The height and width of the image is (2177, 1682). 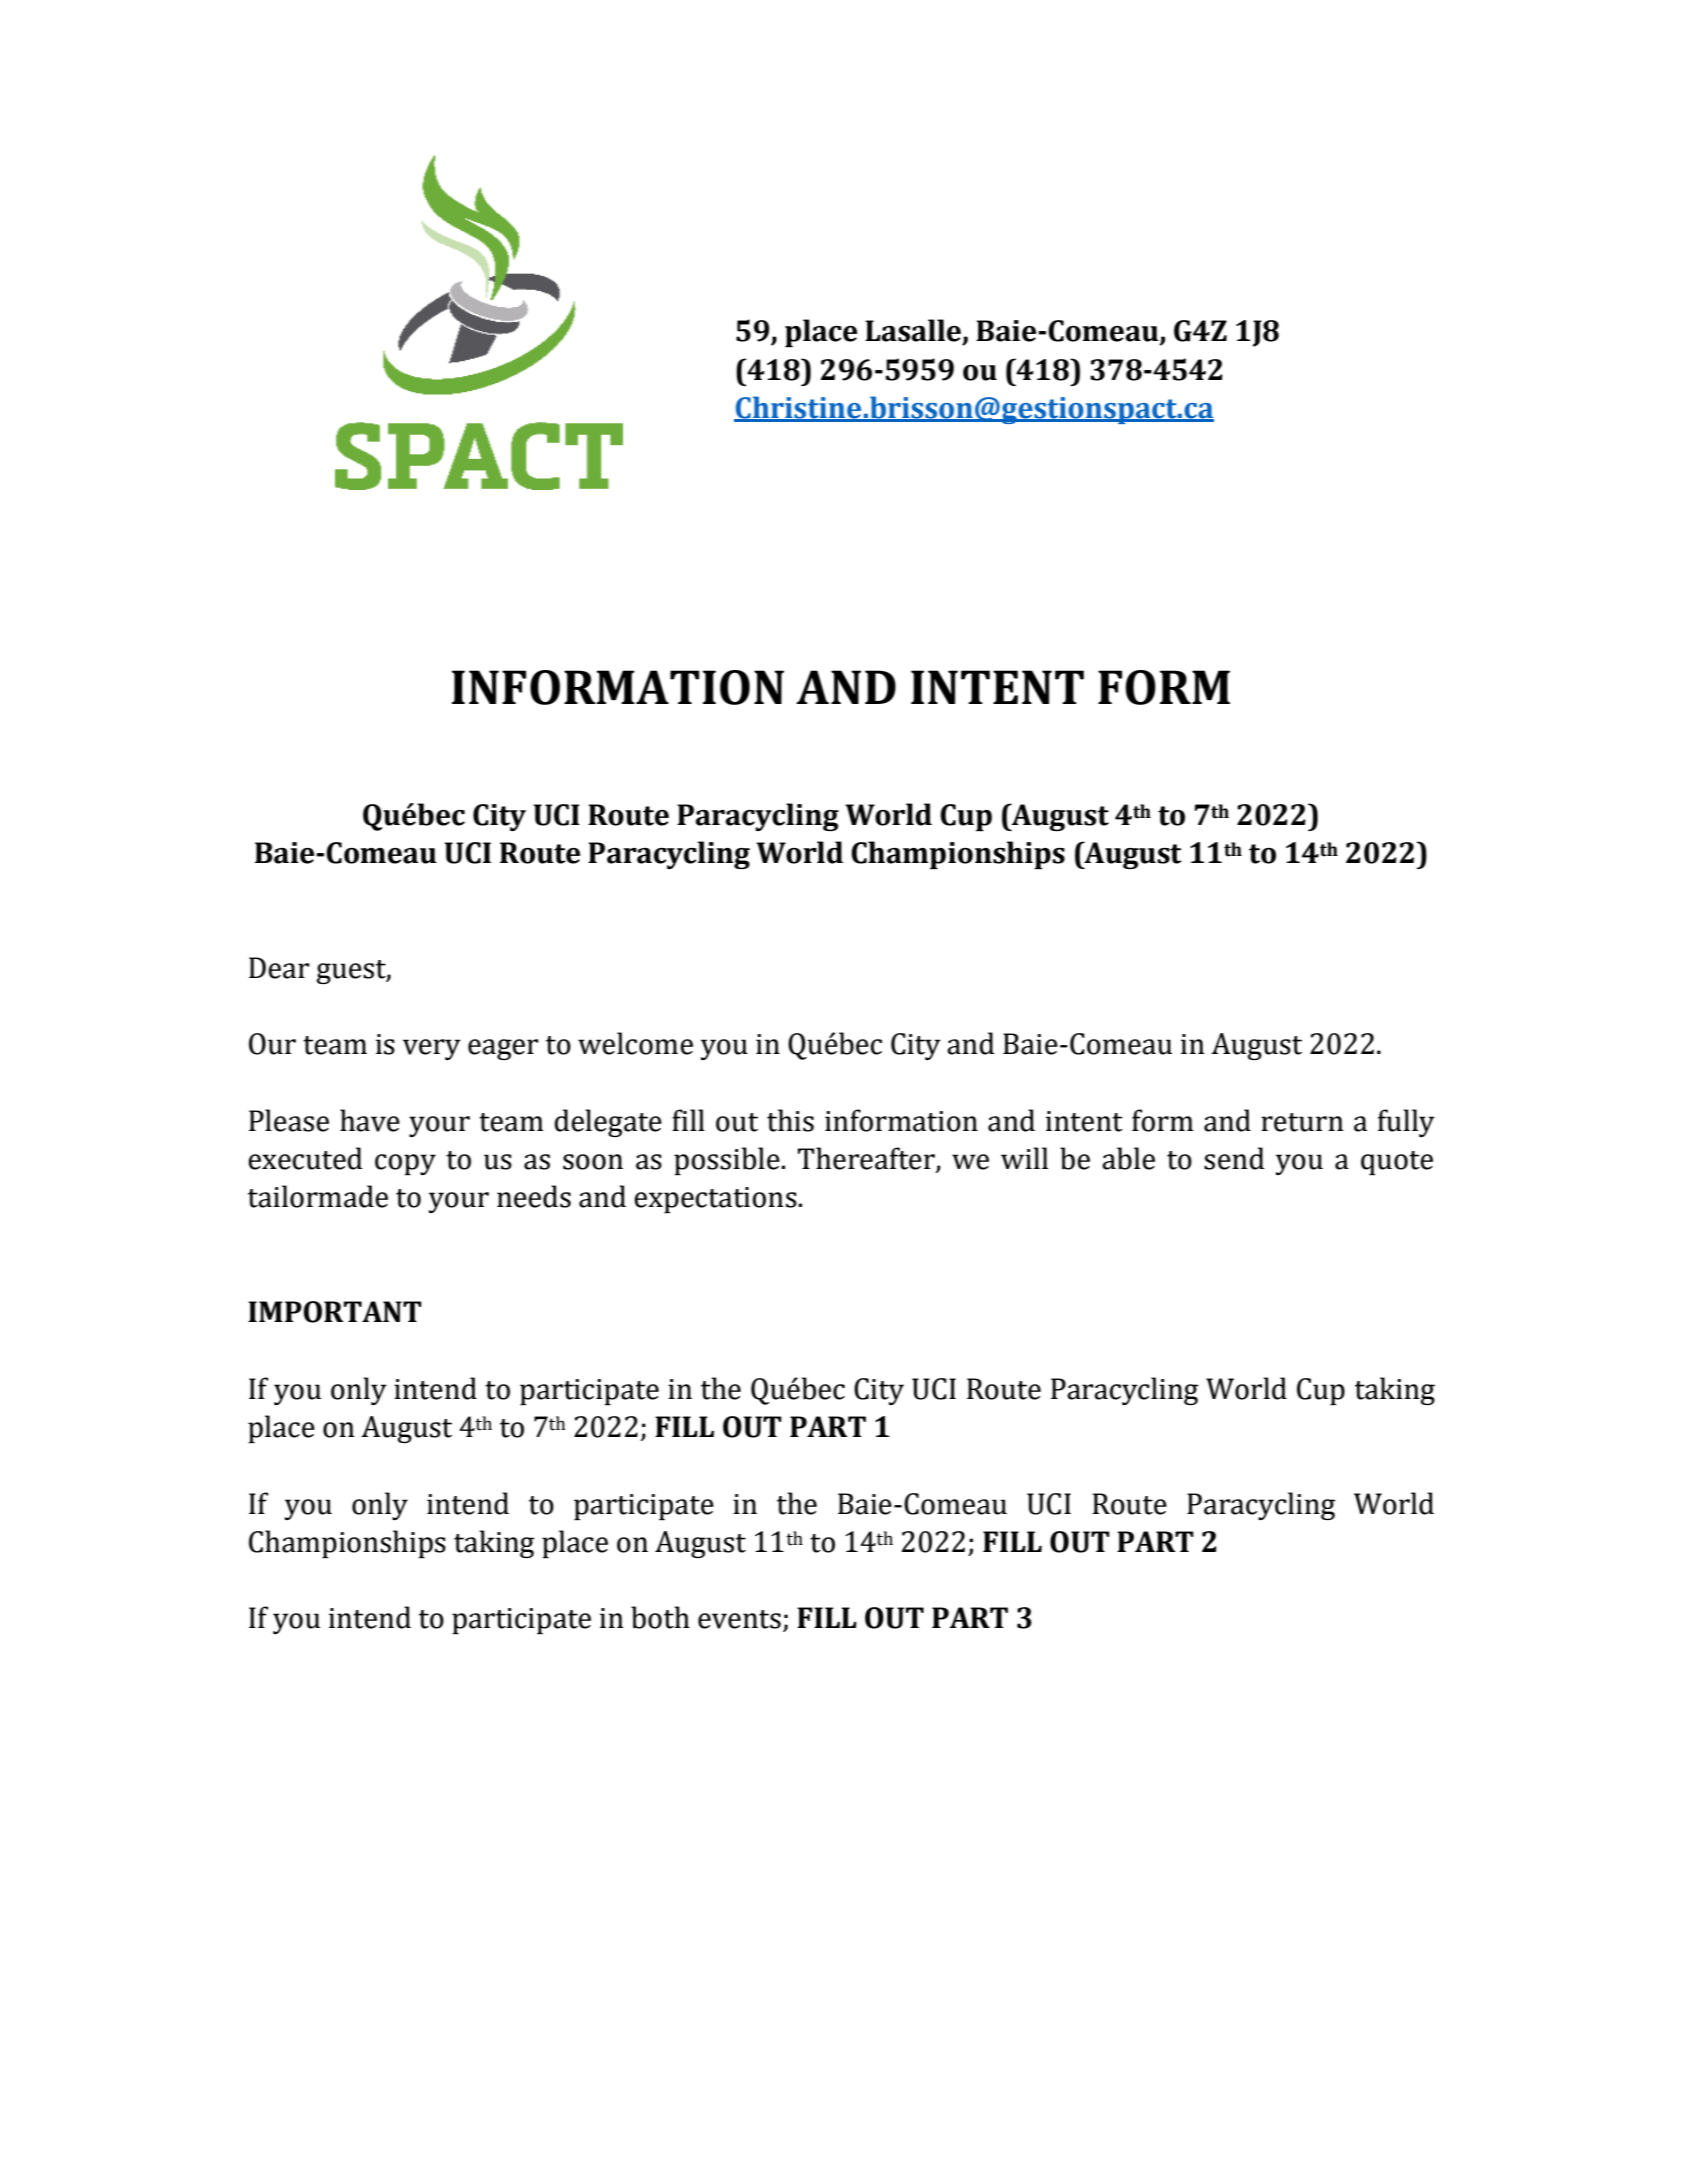 What do you see at coordinates (503, 1049) in the image?
I see `eager` at bounding box center [503, 1049].
